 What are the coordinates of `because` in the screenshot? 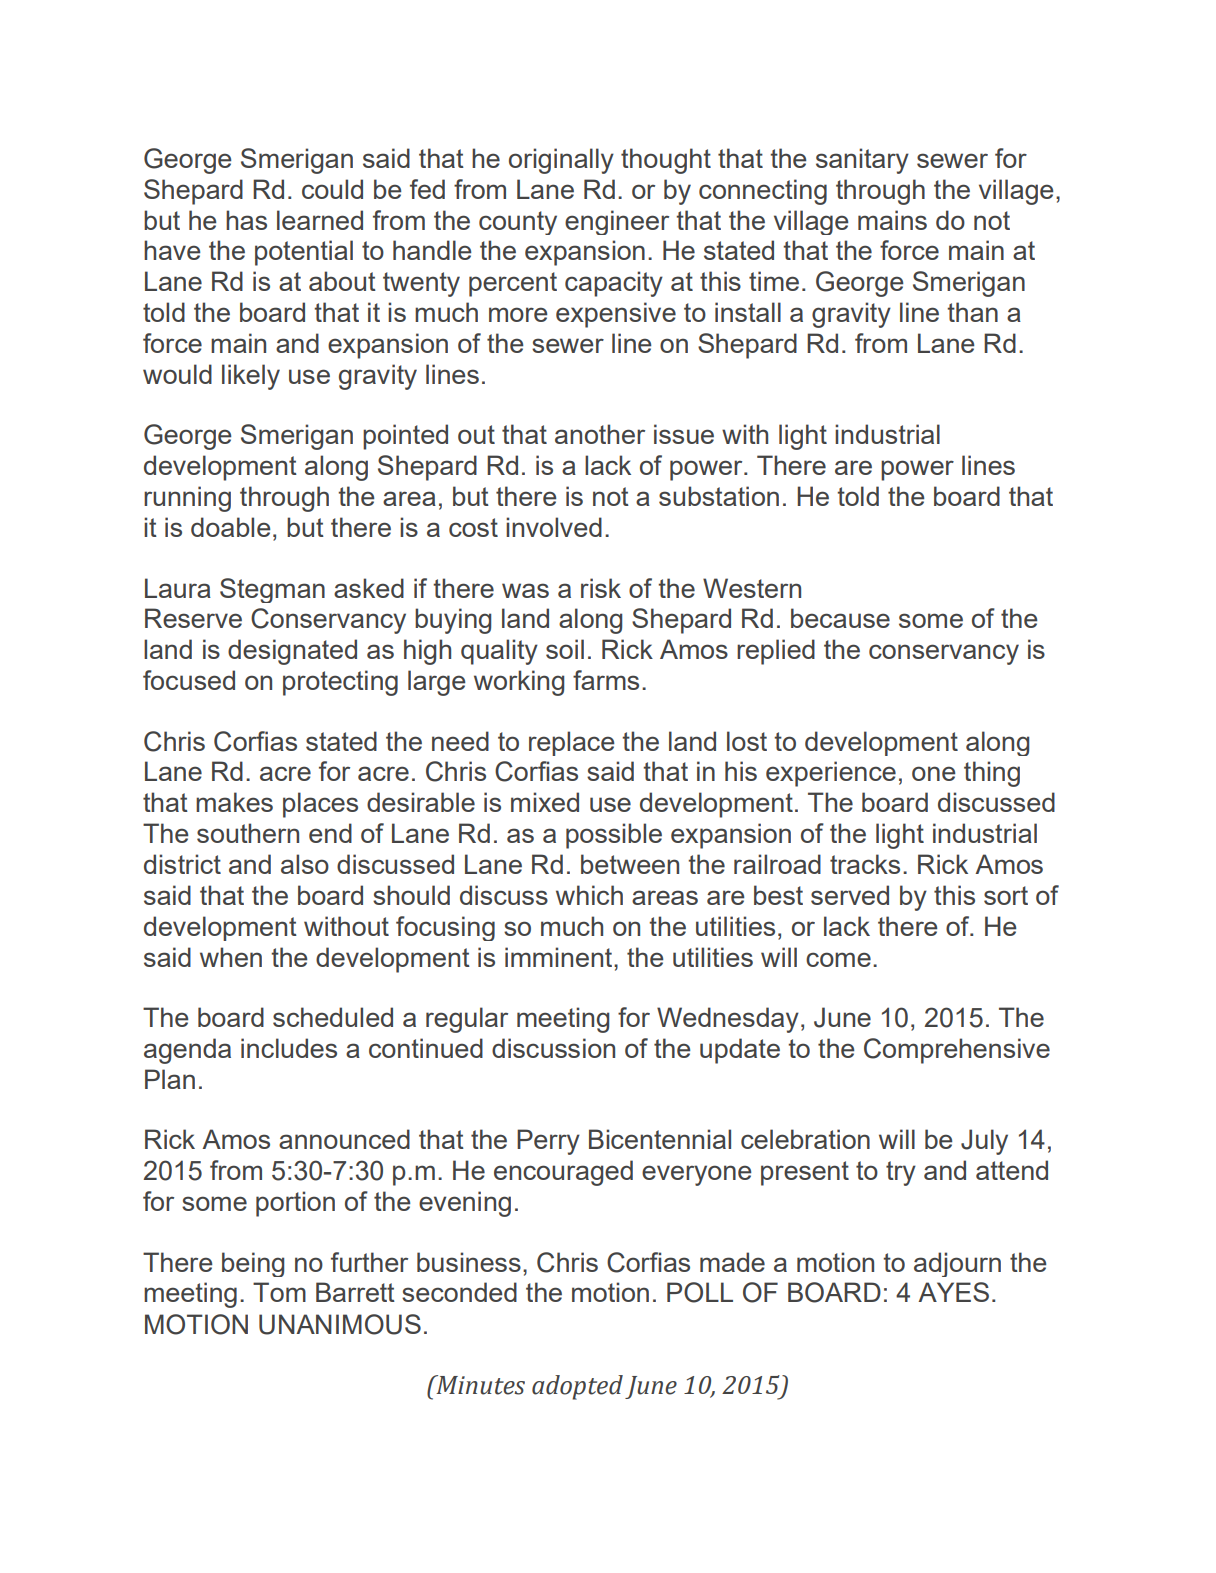 It's located at (840, 618).
